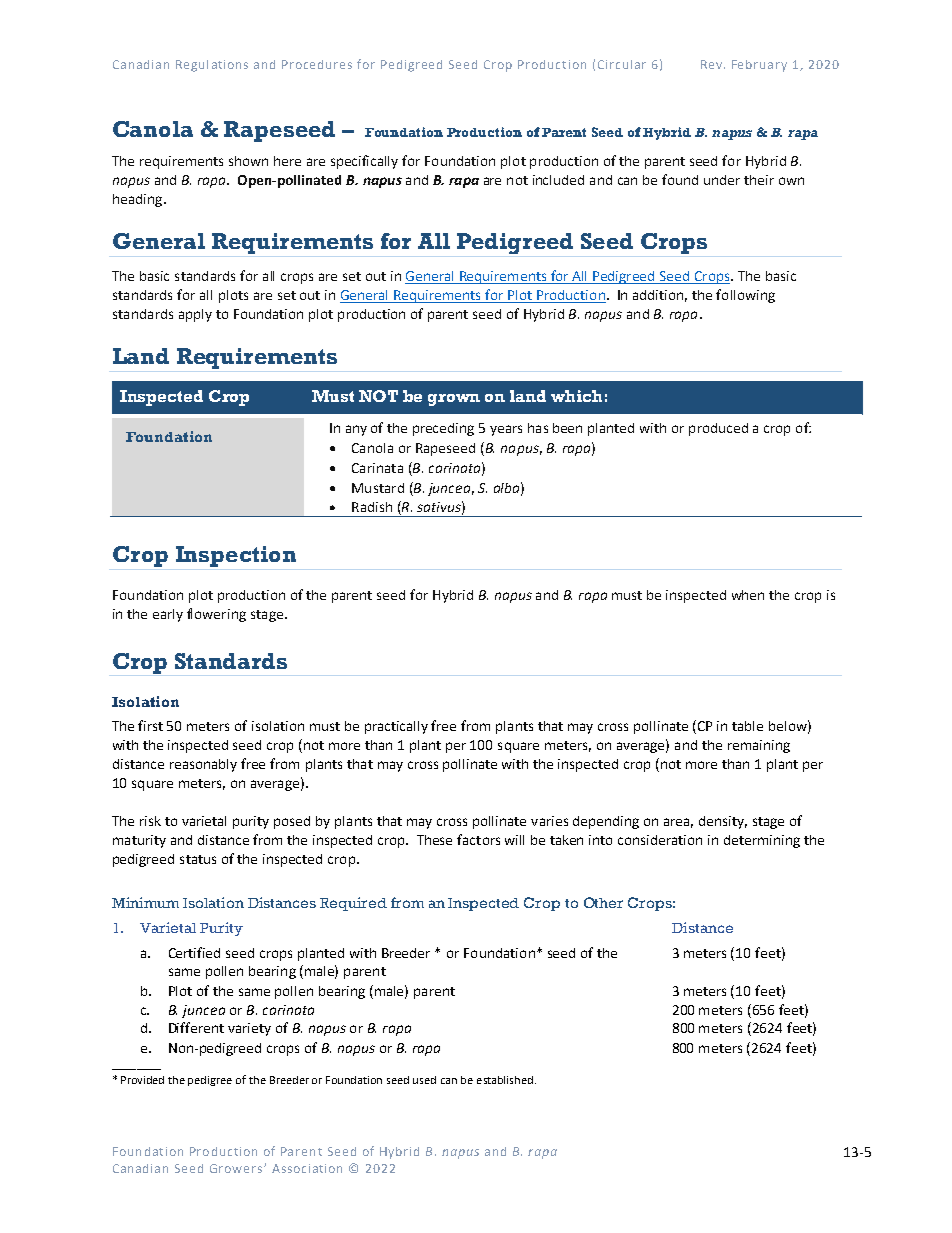 This image has height=1233, width=952. Describe the element at coordinates (424, 1080) in the image. I see `used` at that location.
